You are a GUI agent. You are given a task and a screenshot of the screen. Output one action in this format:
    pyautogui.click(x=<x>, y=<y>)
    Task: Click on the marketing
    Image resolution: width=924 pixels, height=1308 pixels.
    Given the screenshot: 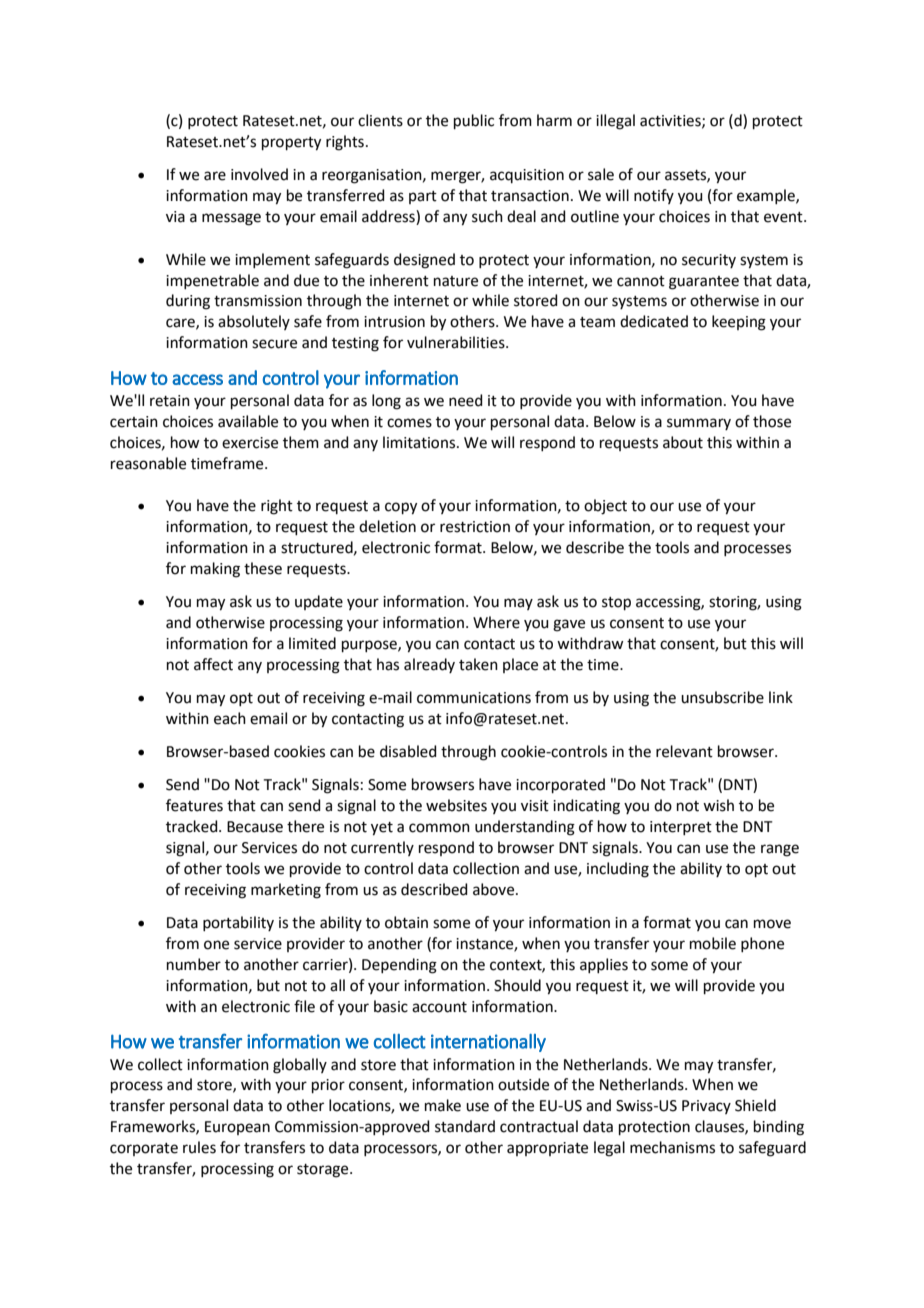 What is the action you would take?
    pyautogui.click(x=286, y=891)
